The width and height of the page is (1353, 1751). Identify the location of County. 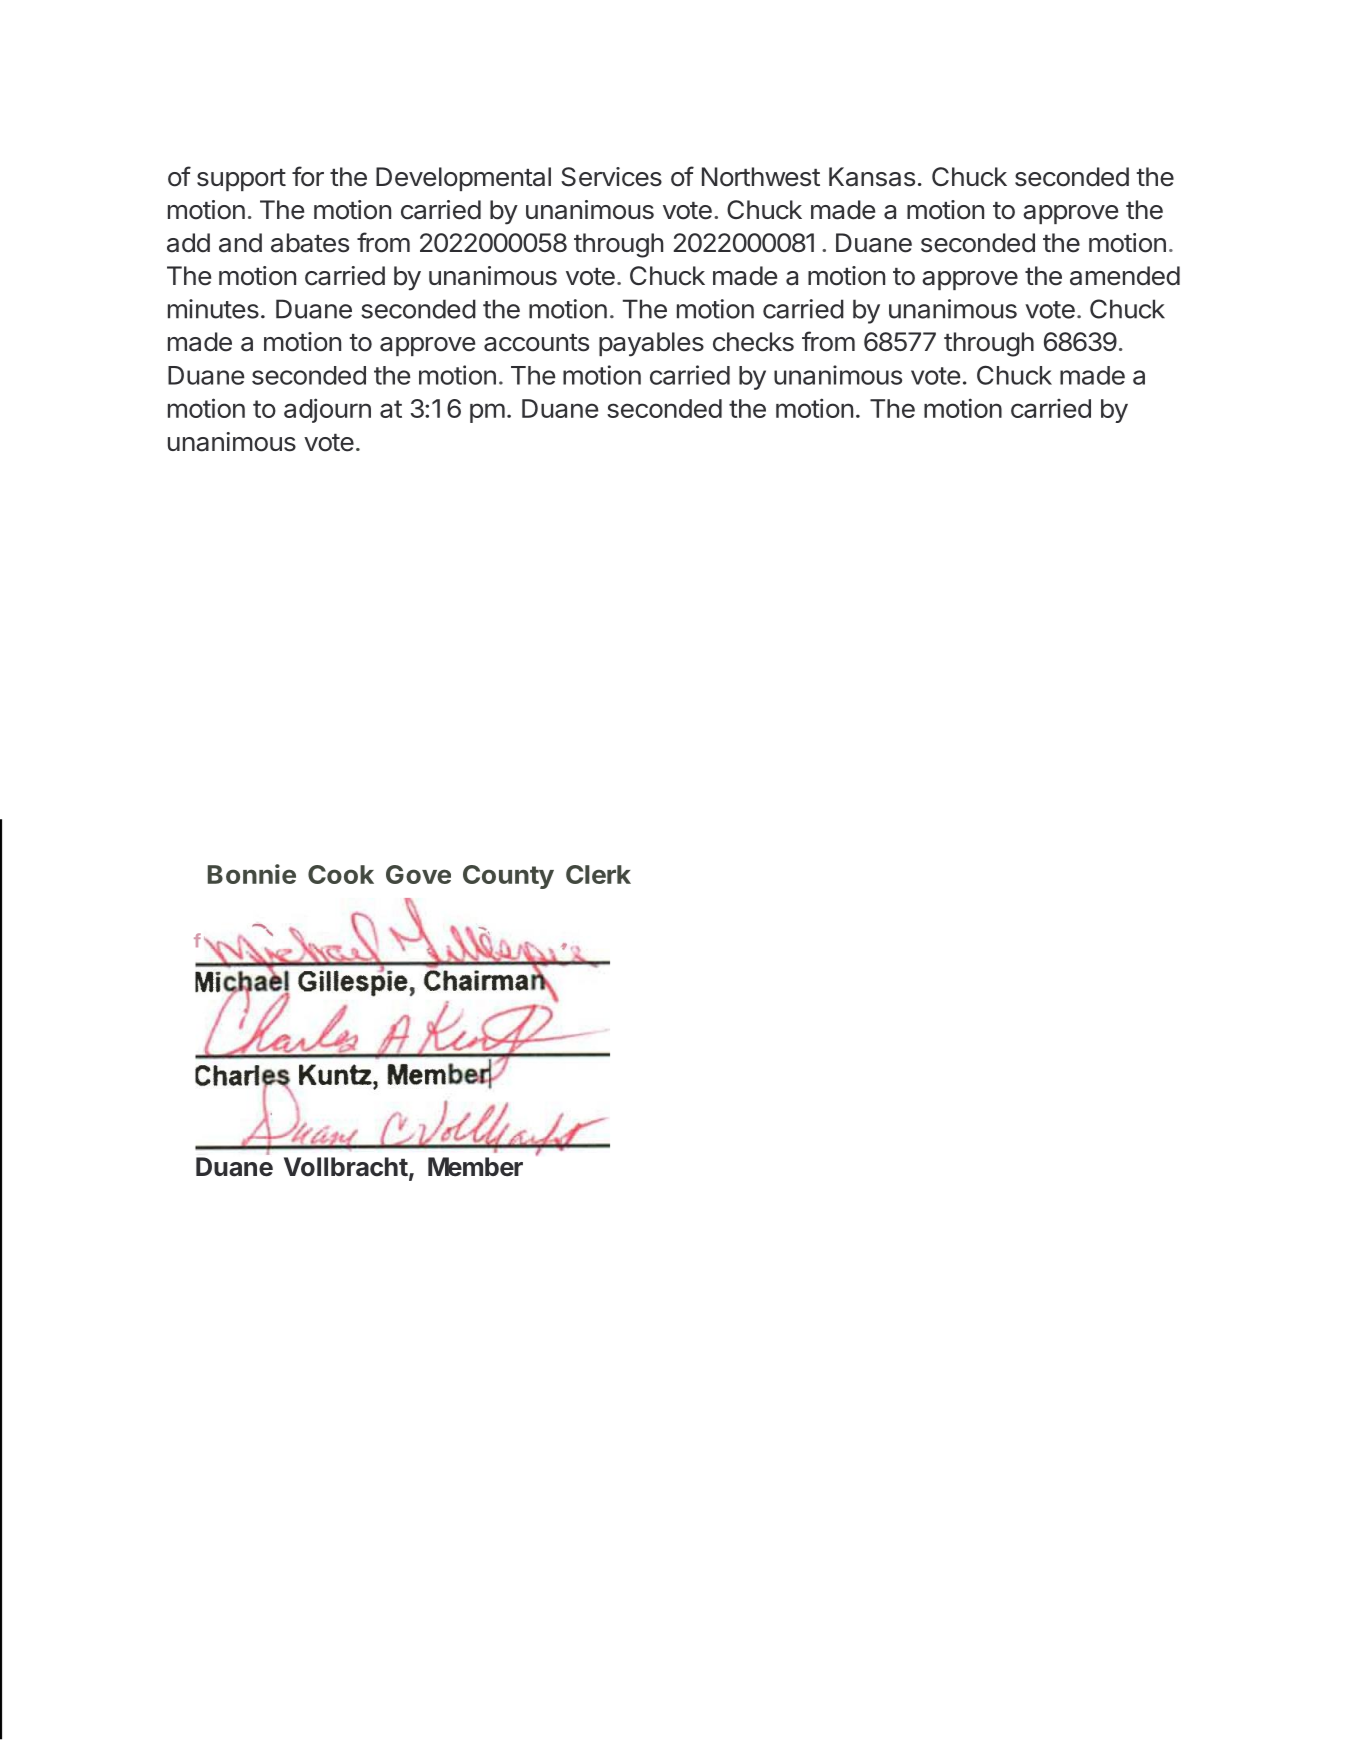
(508, 877).
